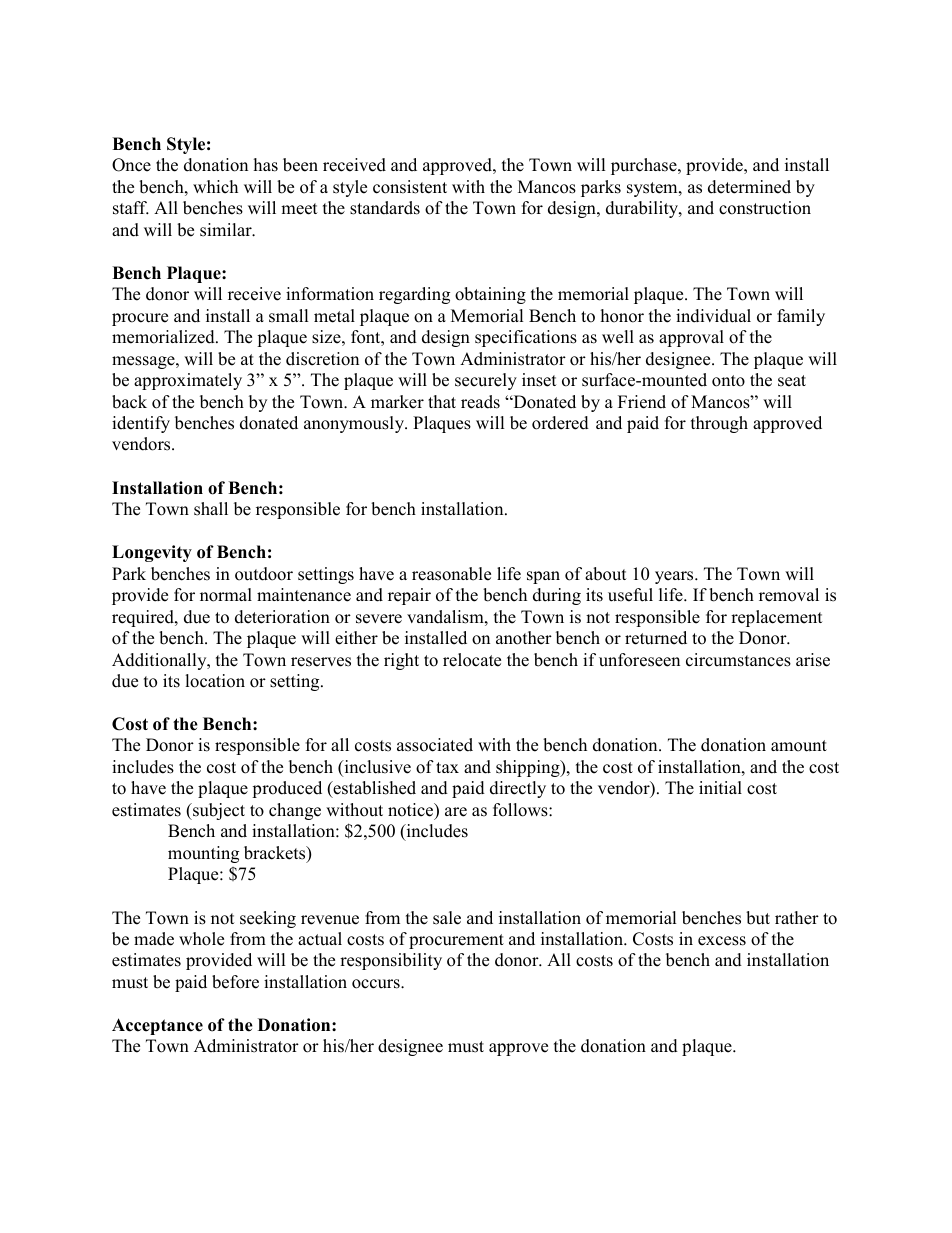  What do you see at coordinates (749, 187) in the page?
I see `determined` at bounding box center [749, 187].
